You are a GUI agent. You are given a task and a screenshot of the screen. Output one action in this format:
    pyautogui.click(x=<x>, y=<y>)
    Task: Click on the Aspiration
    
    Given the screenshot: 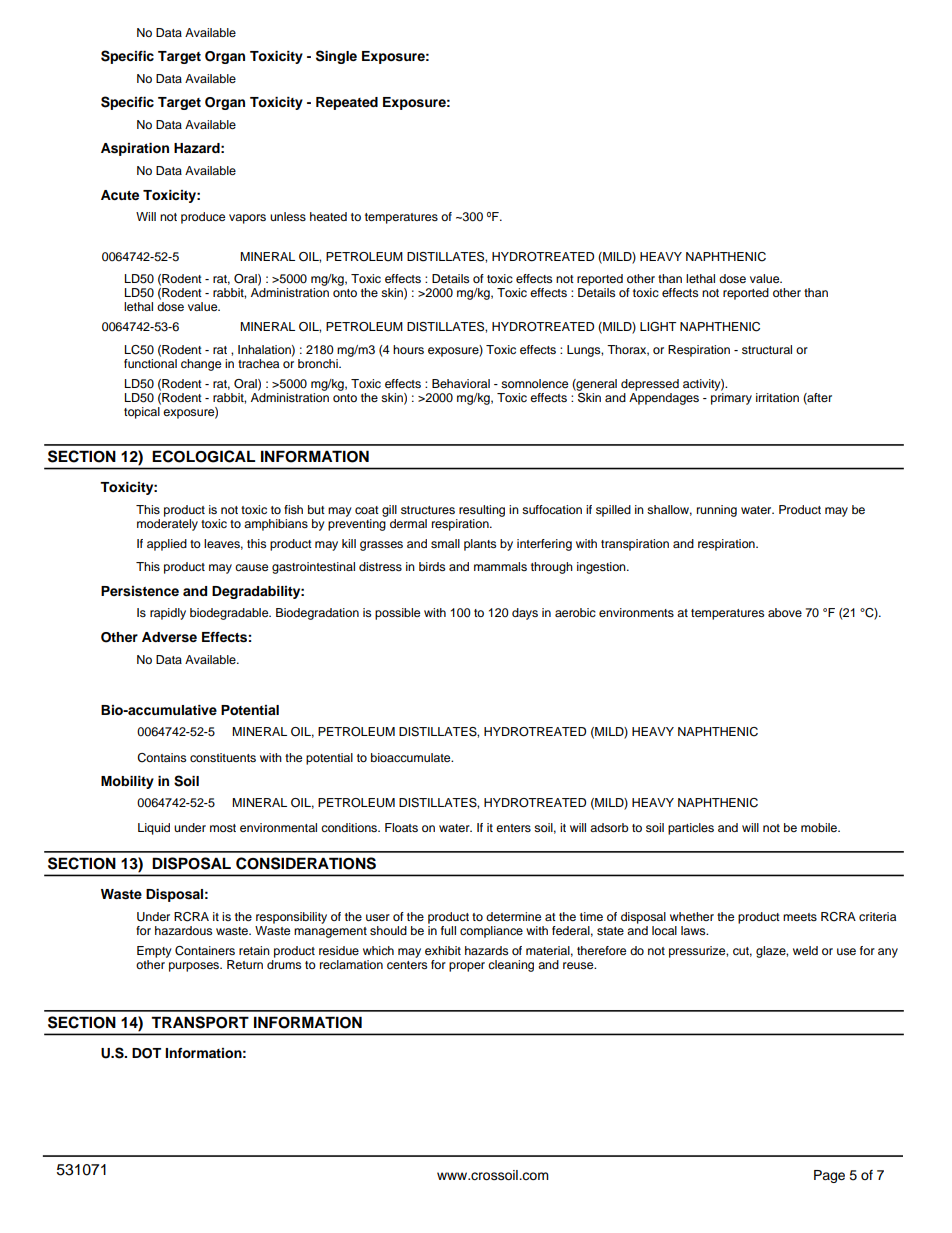 What is the action you would take?
    pyautogui.click(x=135, y=149)
